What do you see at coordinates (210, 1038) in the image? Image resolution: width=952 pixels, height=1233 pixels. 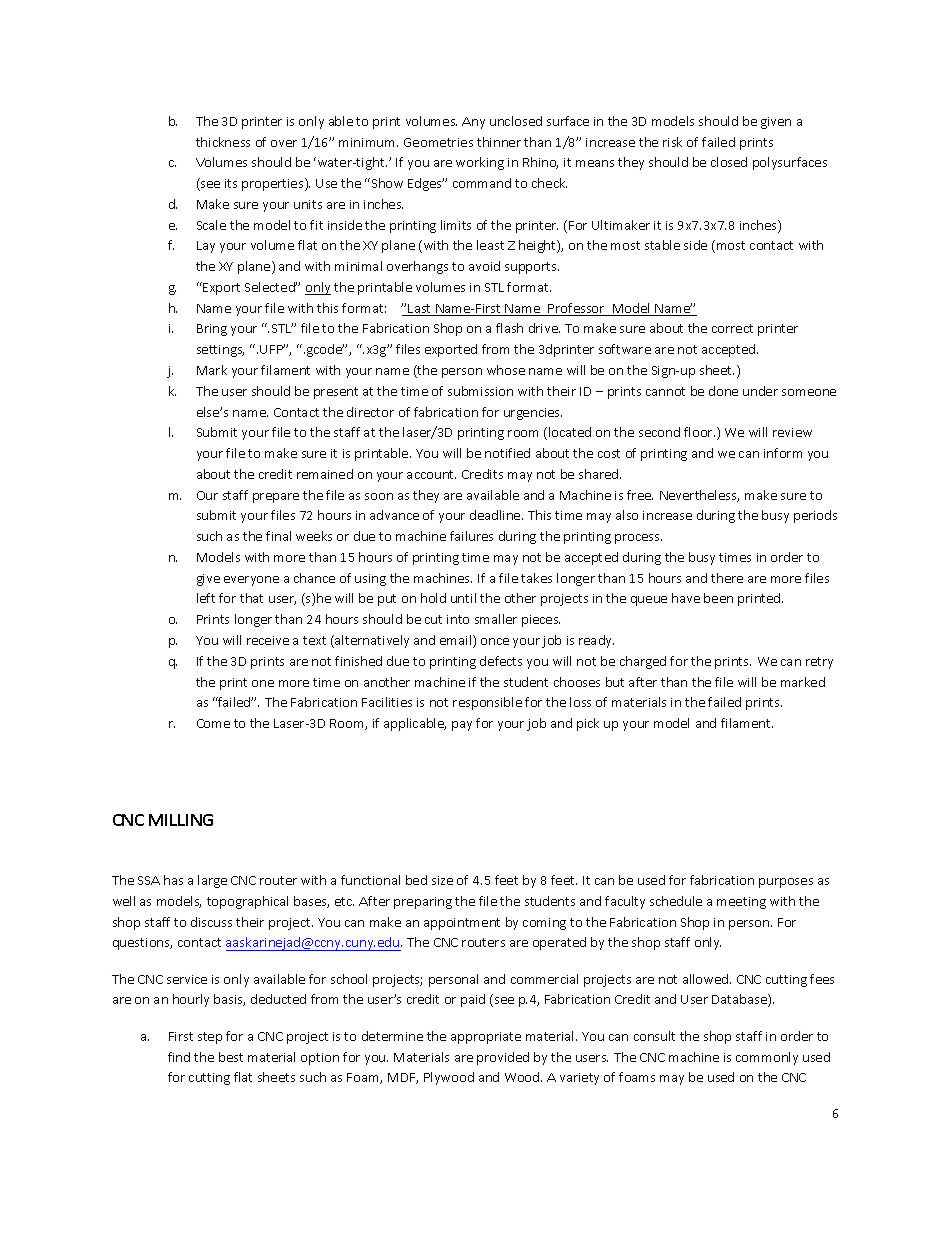 I see `step` at bounding box center [210, 1038].
